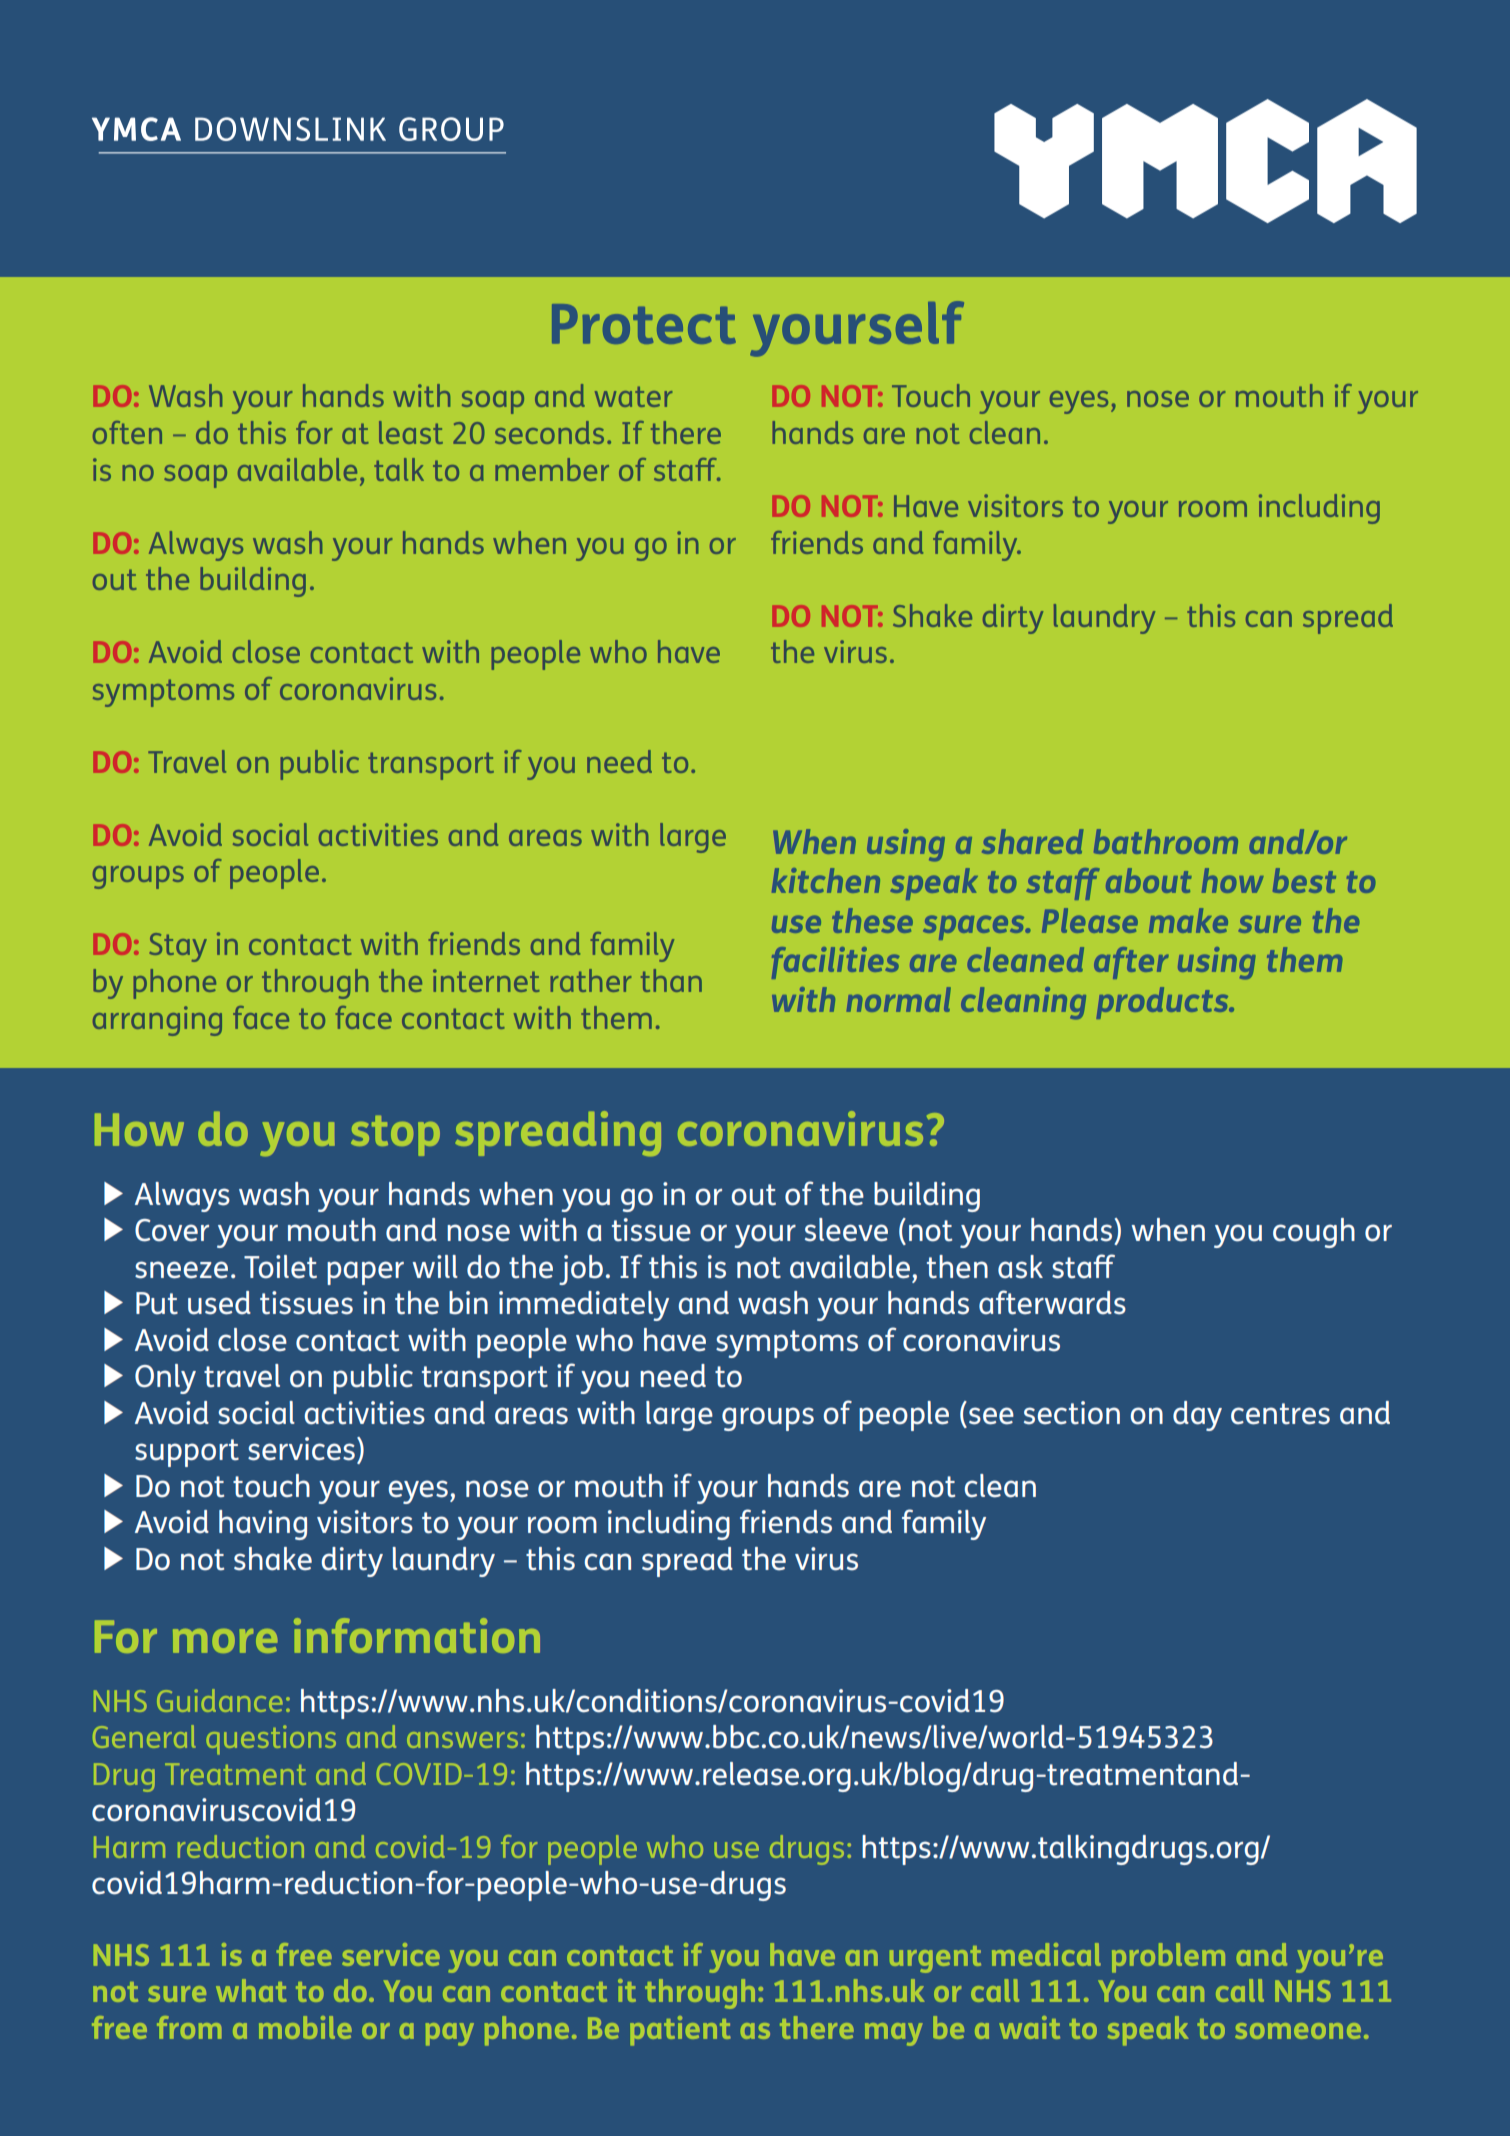 This page has height=2136, width=1510. I want to click on problem, so click(1168, 1958).
